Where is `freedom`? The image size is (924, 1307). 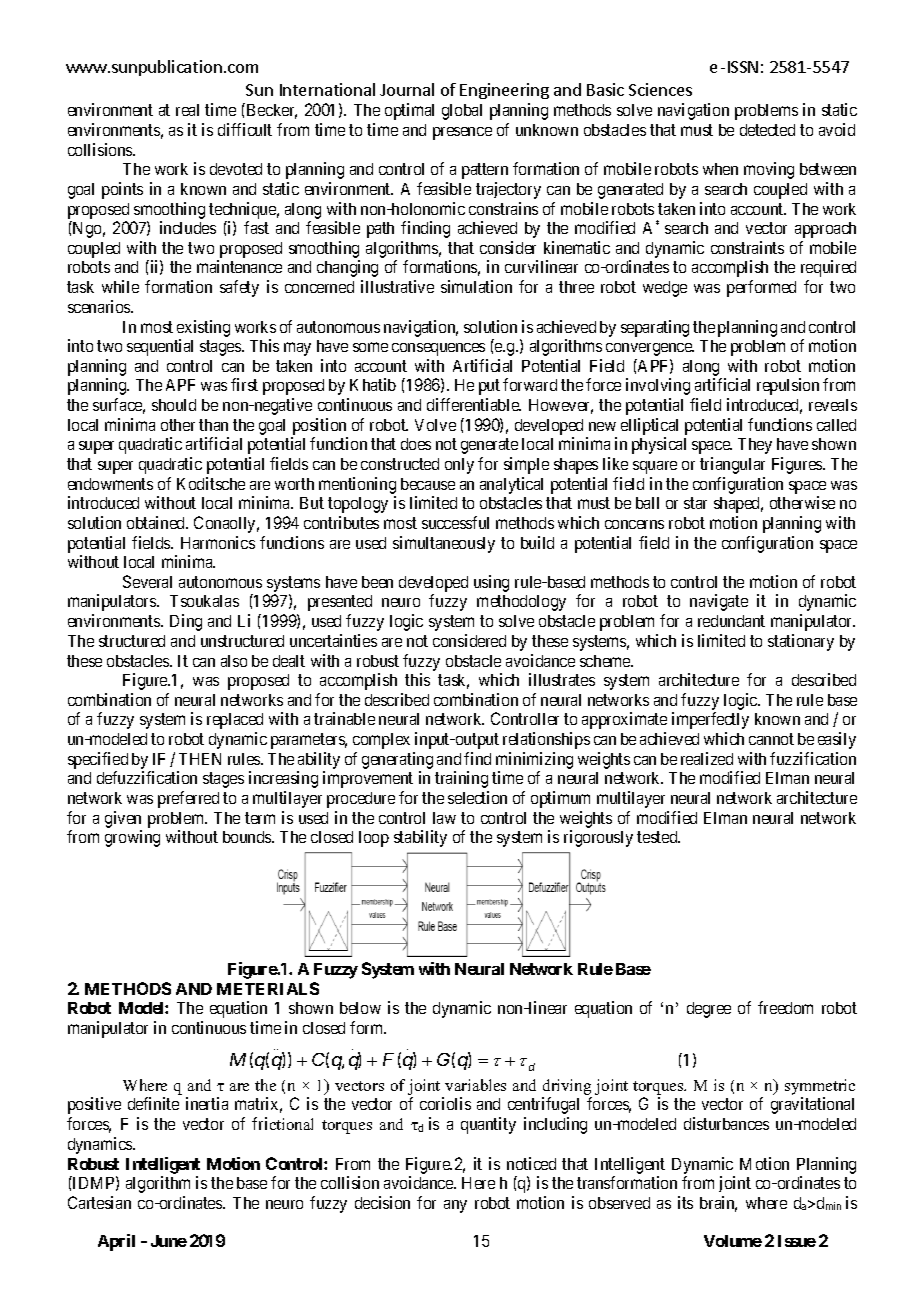
freedom is located at coordinates (785, 1007).
